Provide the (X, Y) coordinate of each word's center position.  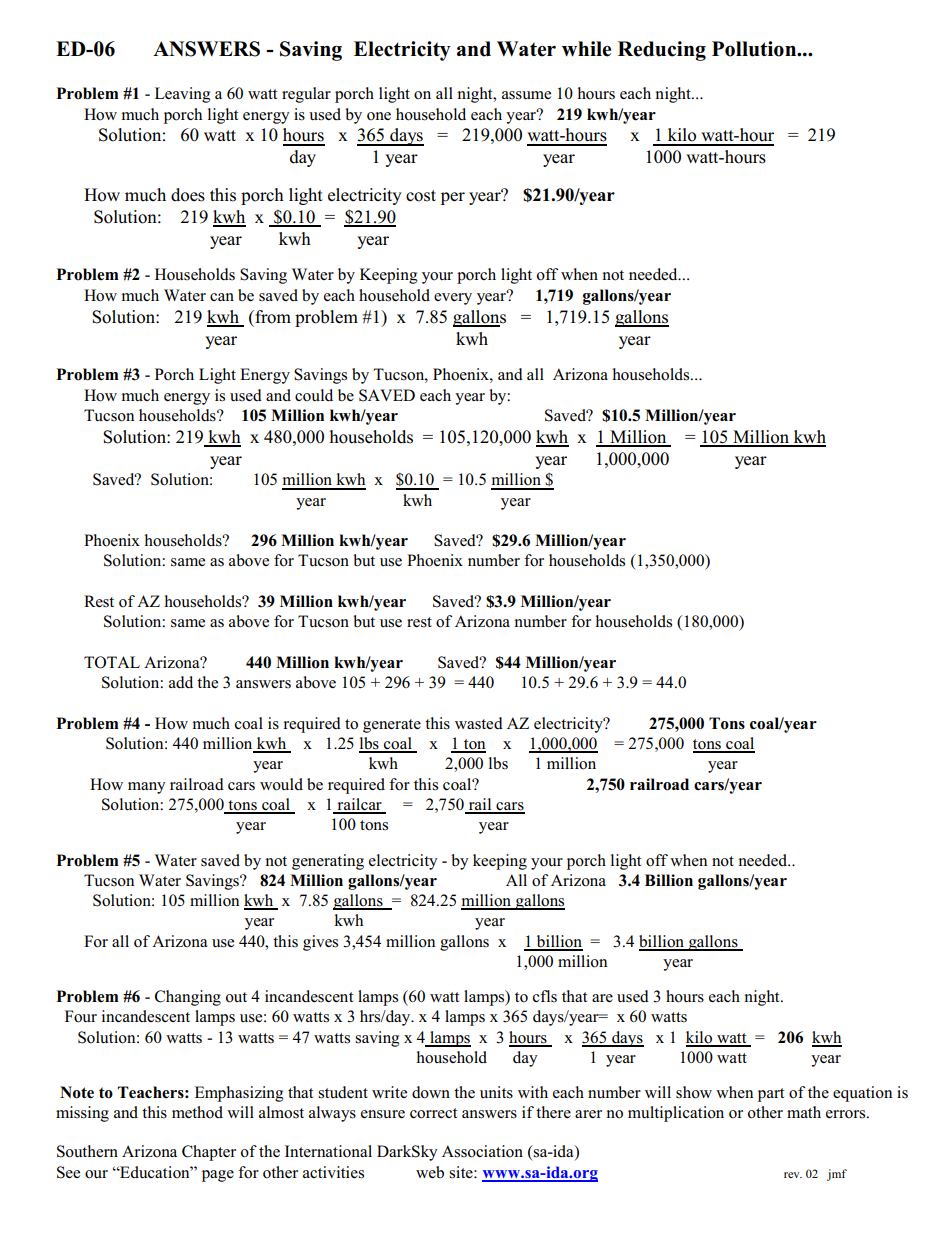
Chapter (209, 1153)
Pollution (755, 49)
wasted (479, 723)
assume (526, 95)
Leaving (182, 95)
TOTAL (112, 662)
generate (392, 726)
